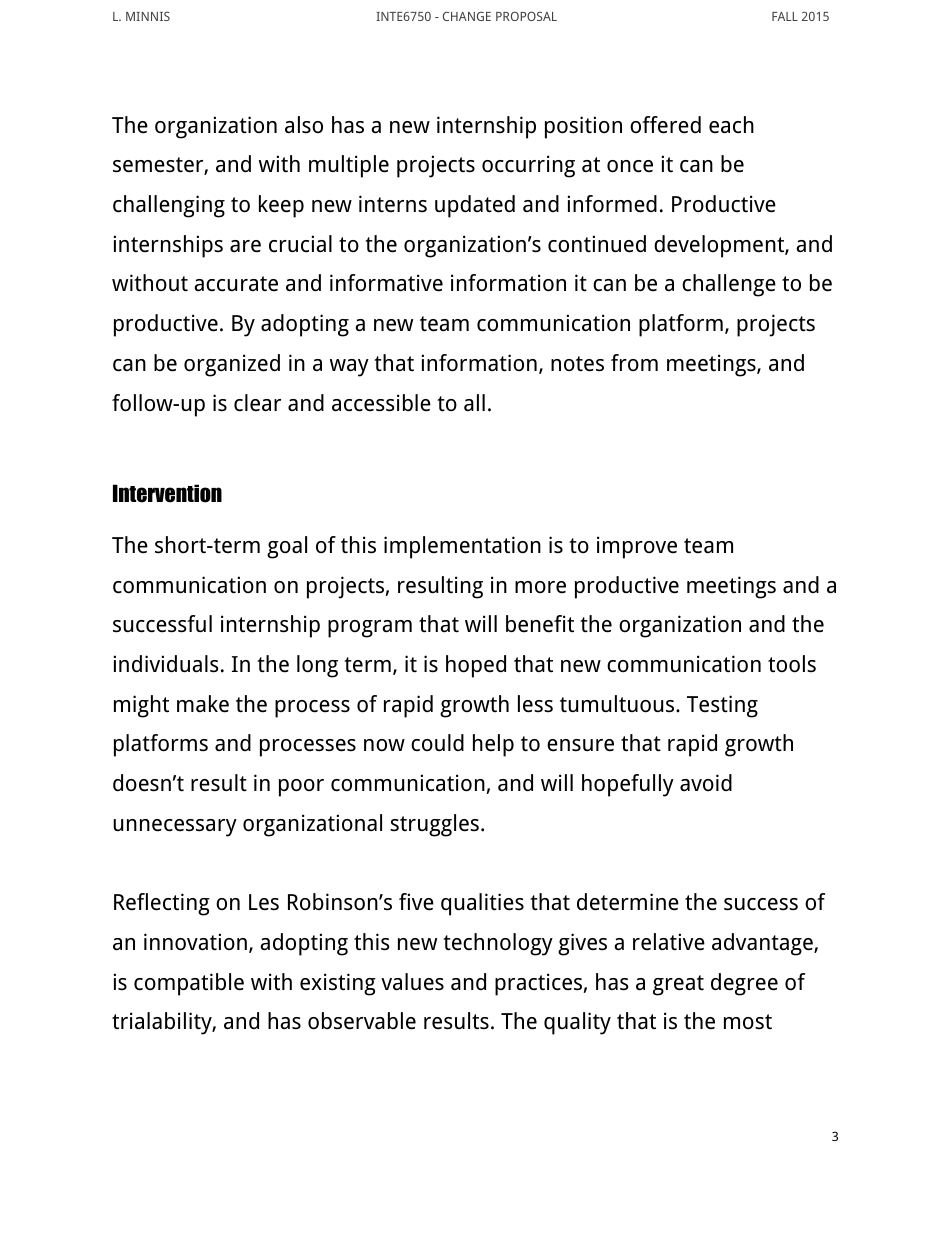 The width and height of the screenshot is (952, 1233). I want to click on also, so click(304, 125).
